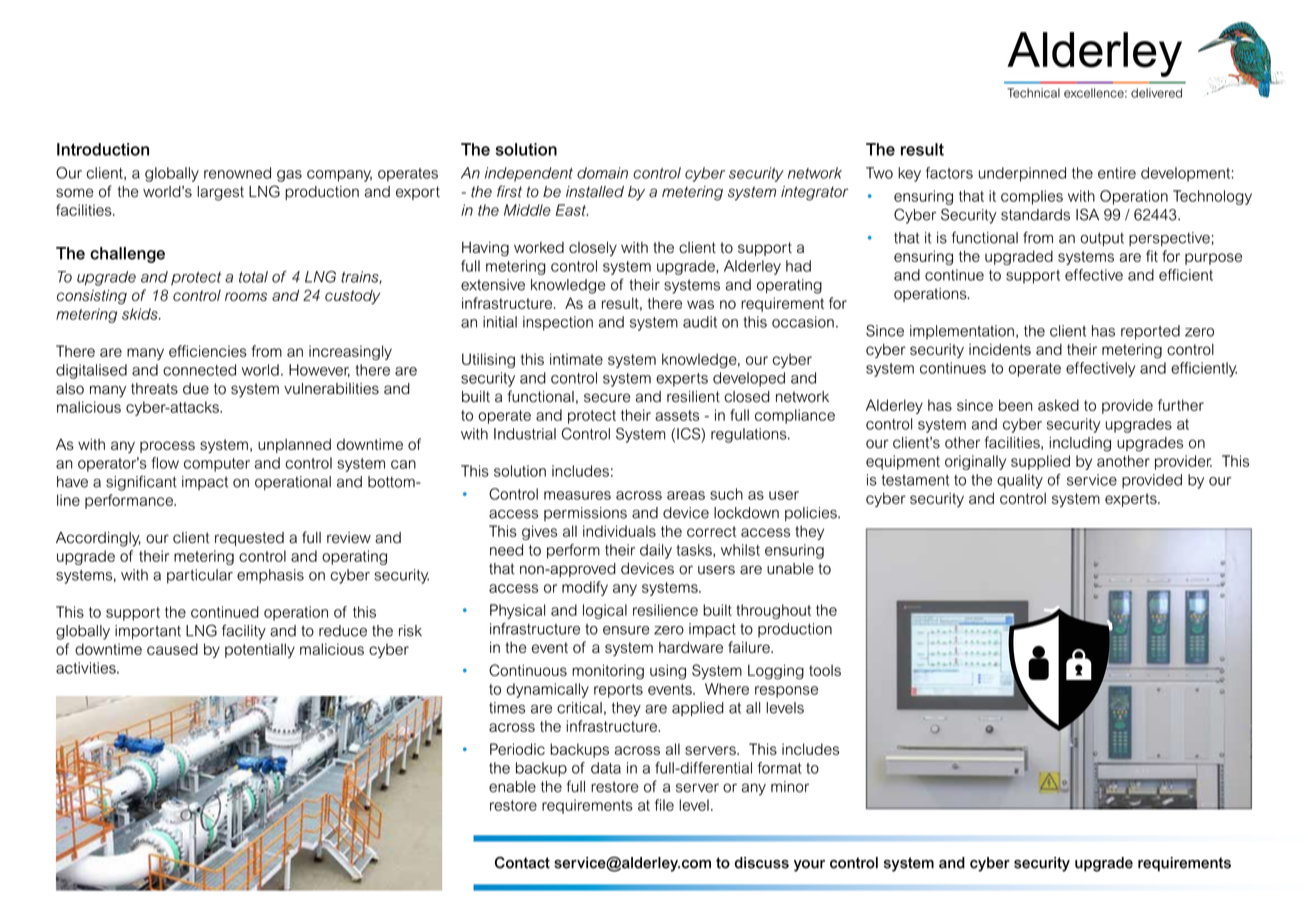 The image size is (1308, 924). Describe the element at coordinates (1033, 93) in the page. I see `Technical` at that location.
